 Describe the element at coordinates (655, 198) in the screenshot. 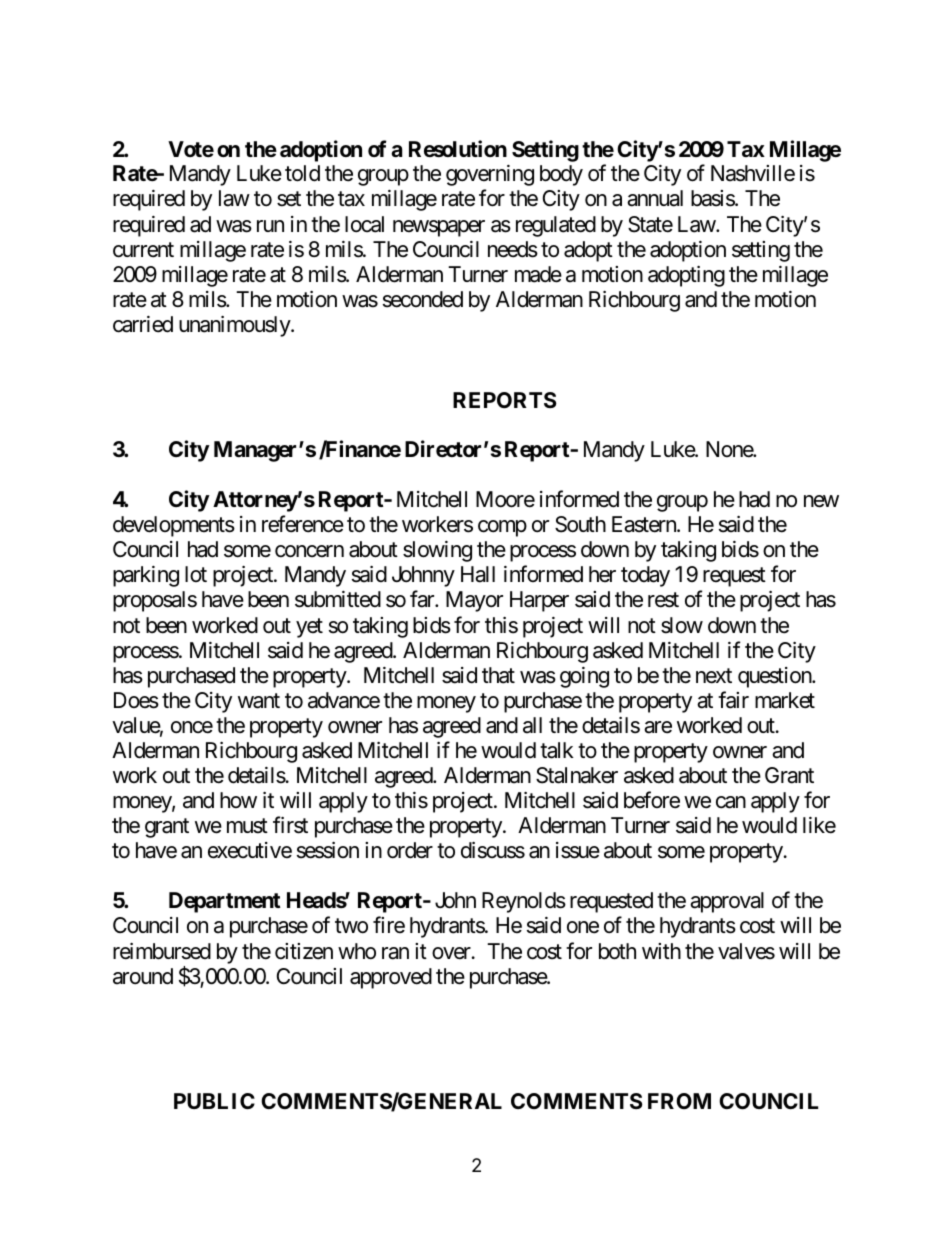

I see `annual` at that location.
